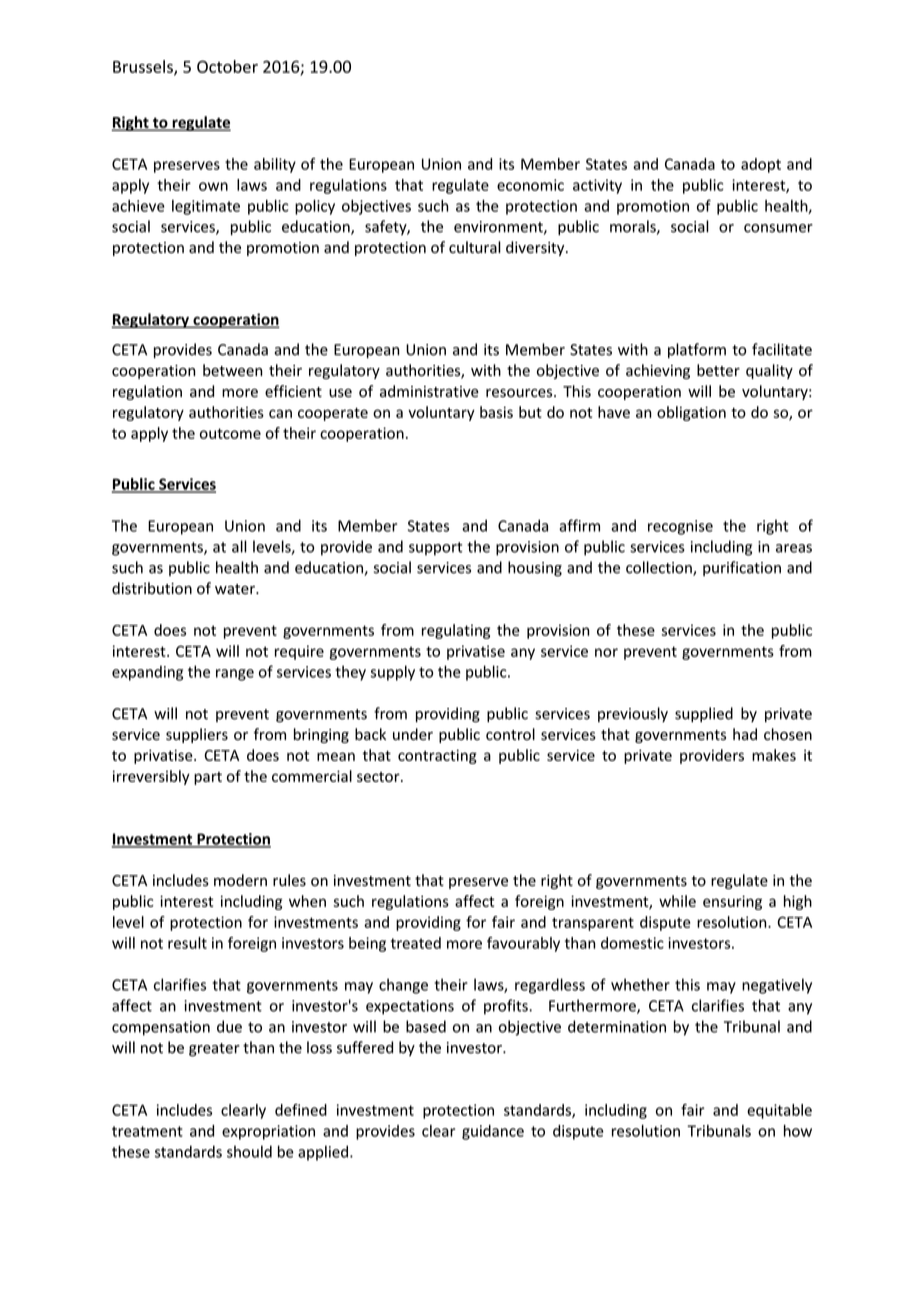 Image resolution: width=924 pixels, height=1308 pixels. What do you see at coordinates (732, 902) in the image?
I see `ensuring` at bounding box center [732, 902].
